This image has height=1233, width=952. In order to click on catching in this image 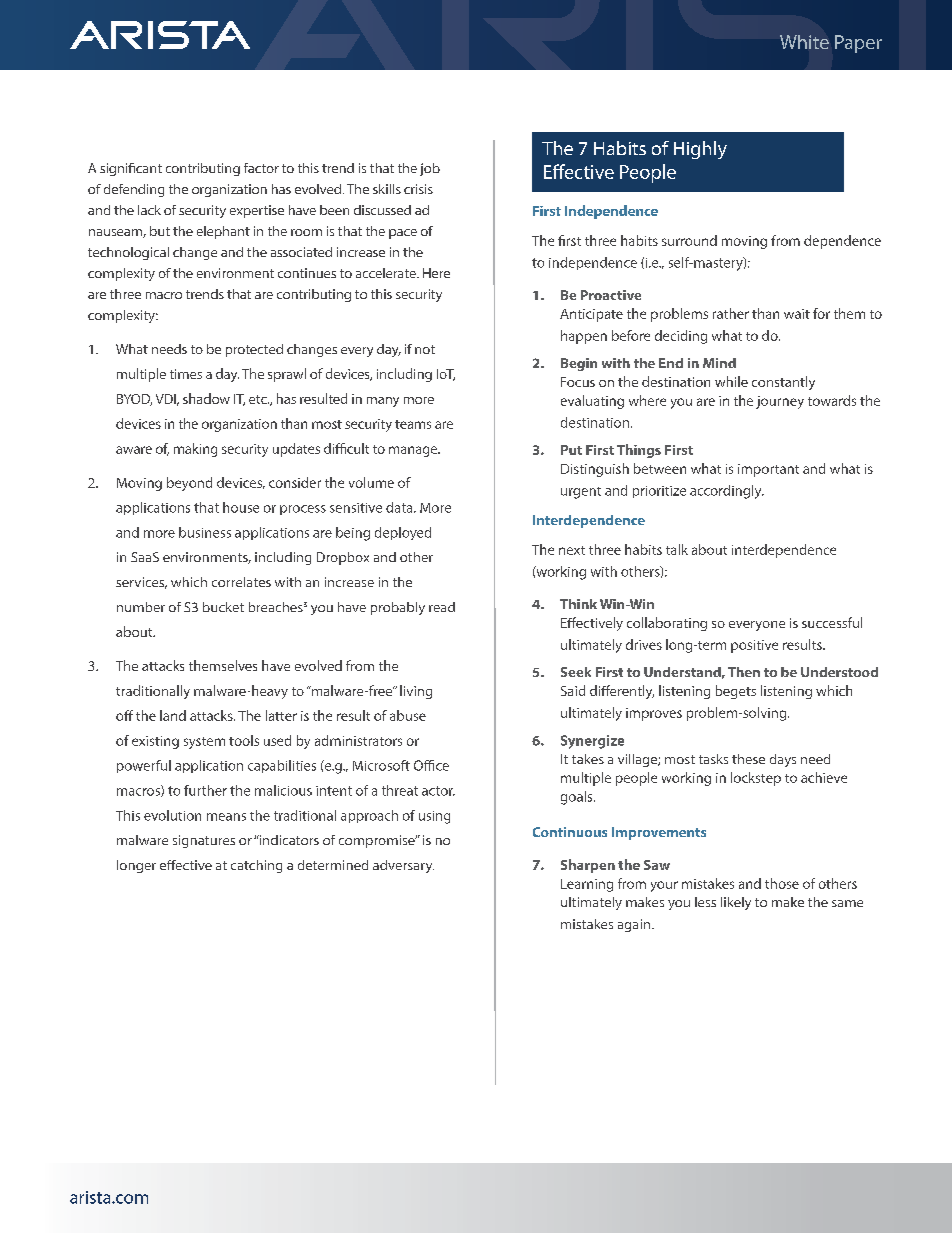, I will do `click(256, 866)`.
